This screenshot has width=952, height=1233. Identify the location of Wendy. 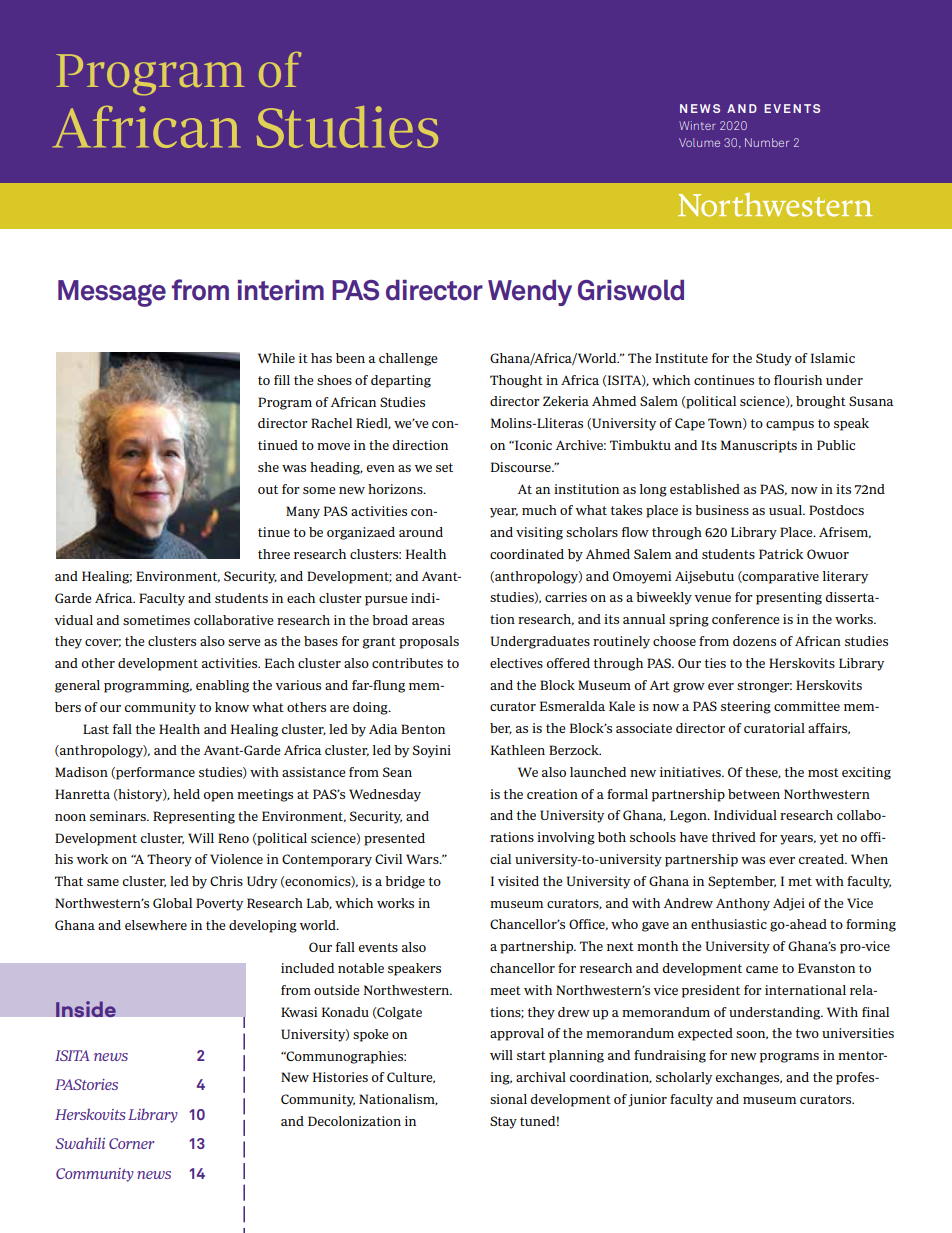
(530, 293).
